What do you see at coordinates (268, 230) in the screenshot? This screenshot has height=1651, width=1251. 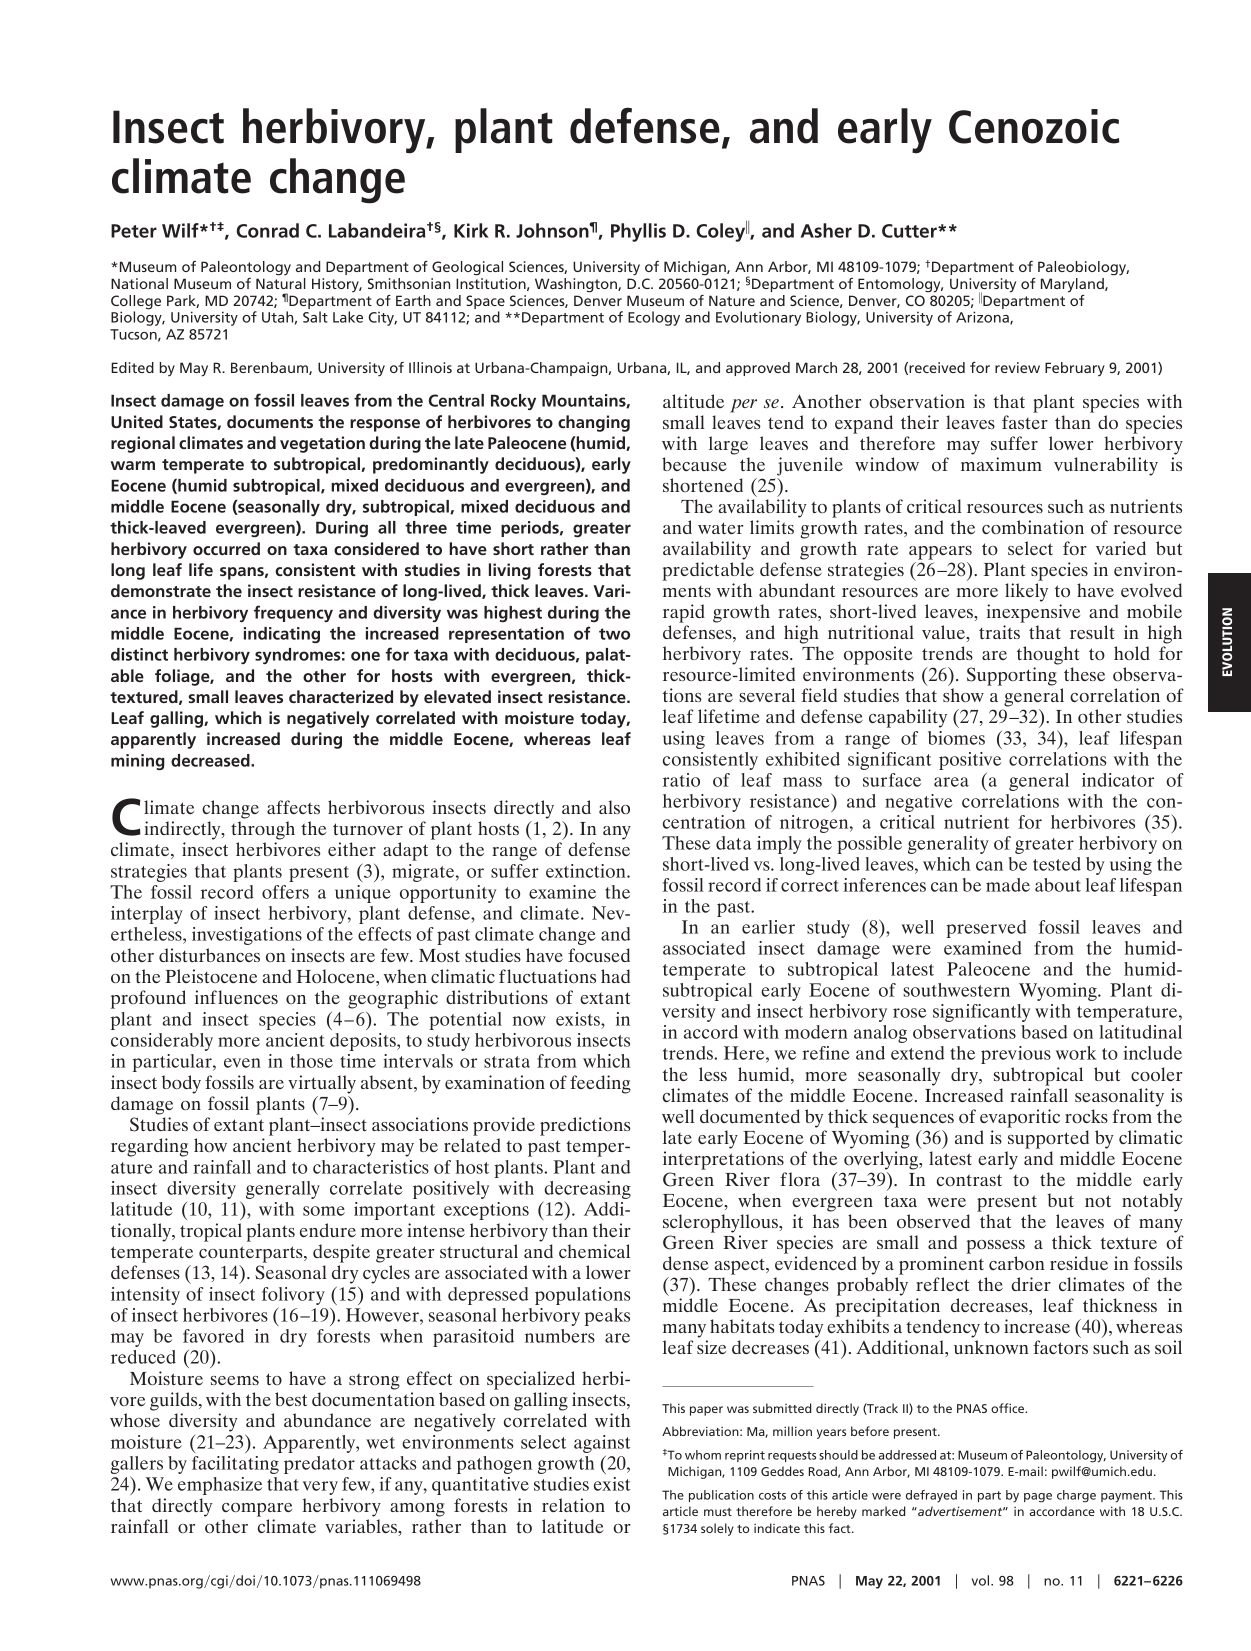 I see `Conrad` at bounding box center [268, 230].
